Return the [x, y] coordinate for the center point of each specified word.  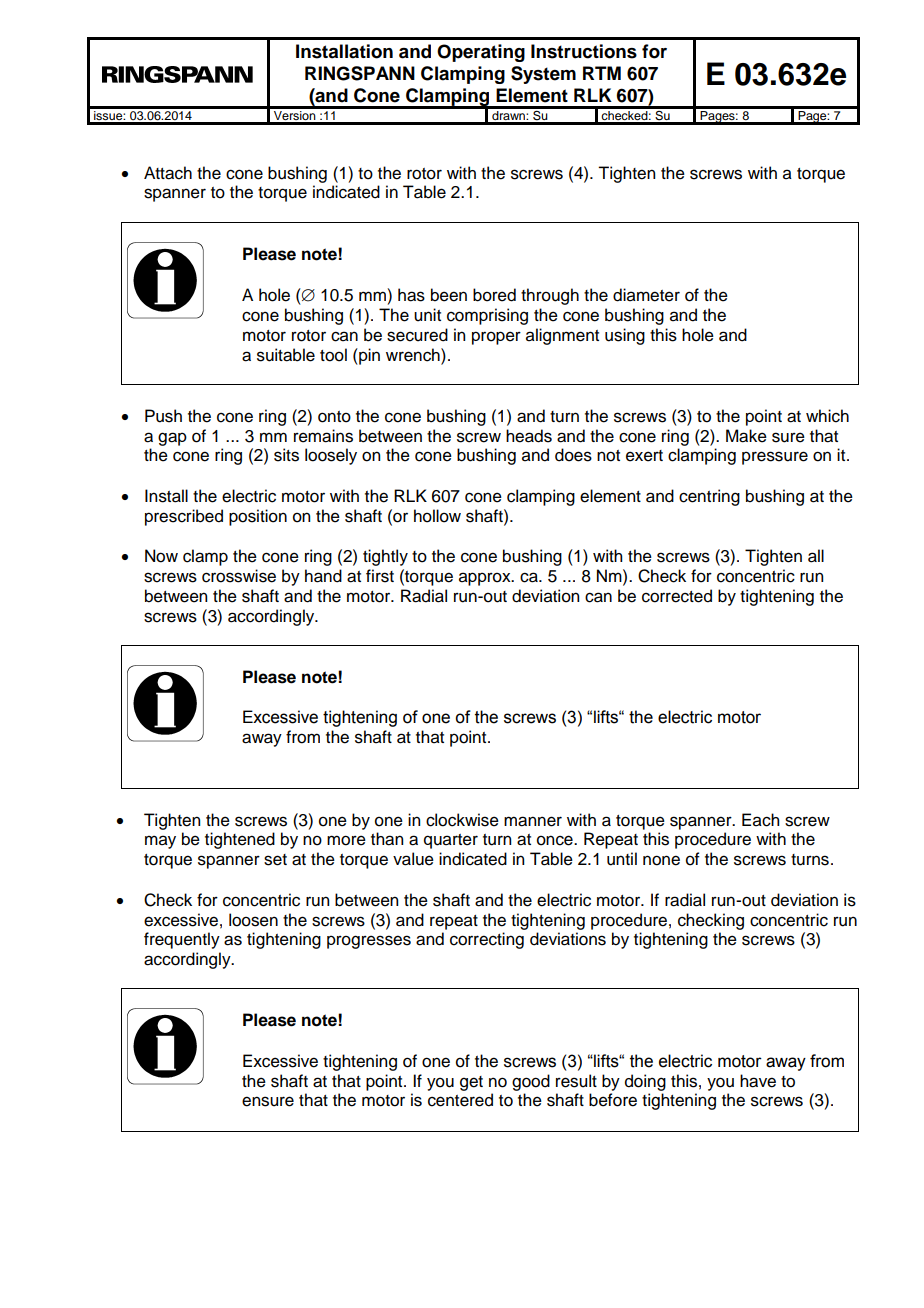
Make [746, 436]
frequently [182, 940]
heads [529, 436]
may [160, 842]
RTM [602, 73]
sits [286, 455]
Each [760, 820]
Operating [481, 53]
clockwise [462, 820]
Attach [168, 173]
